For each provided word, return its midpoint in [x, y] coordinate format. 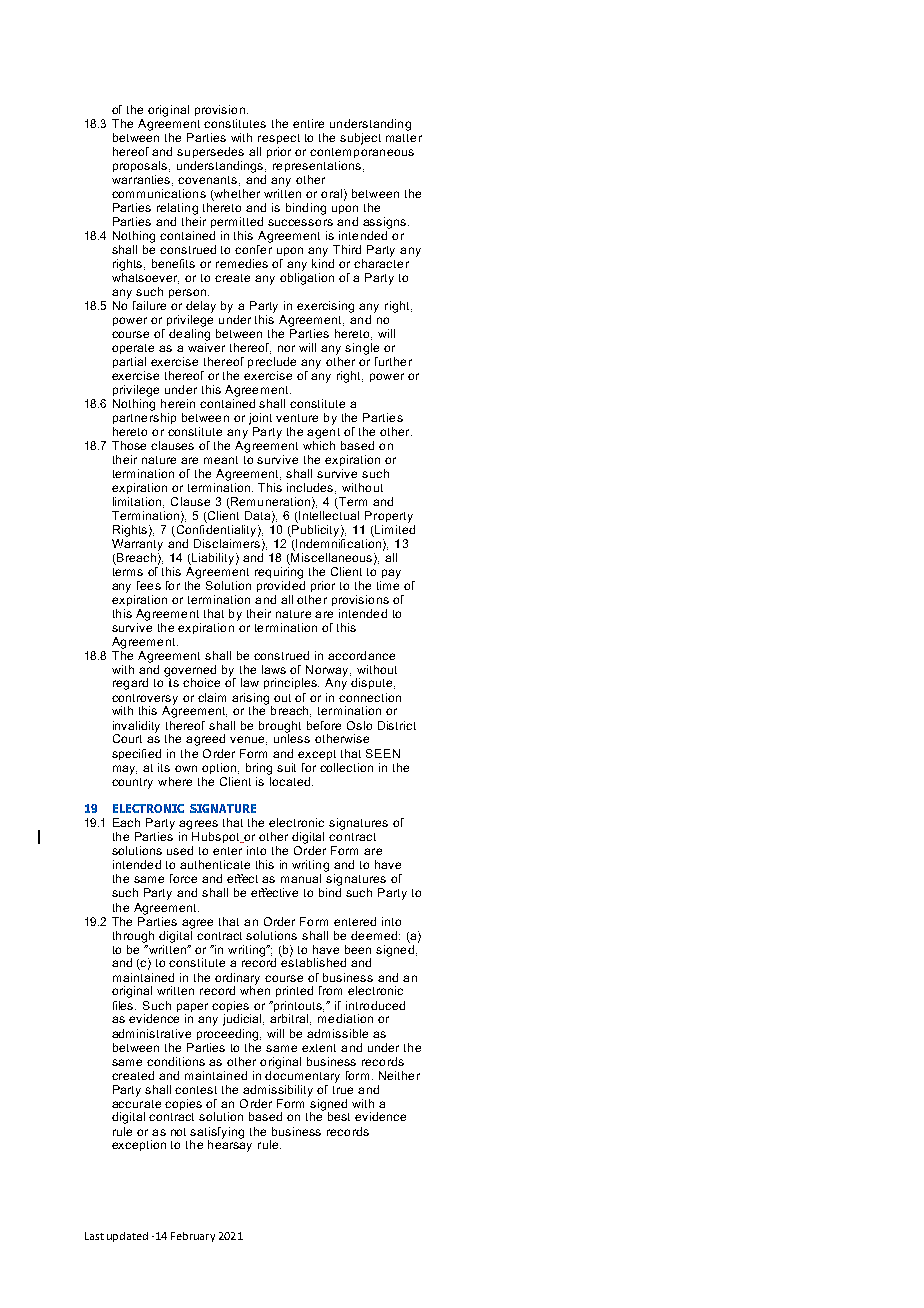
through [133, 937]
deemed [374, 935]
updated [127, 1237]
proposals [141, 166]
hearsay [230, 1145]
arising [252, 700]
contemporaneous [362, 153]
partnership [144, 417]
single [362, 349]
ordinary [237, 980]
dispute [373, 683]
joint [260, 419]
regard [130, 684]
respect [279, 139]
